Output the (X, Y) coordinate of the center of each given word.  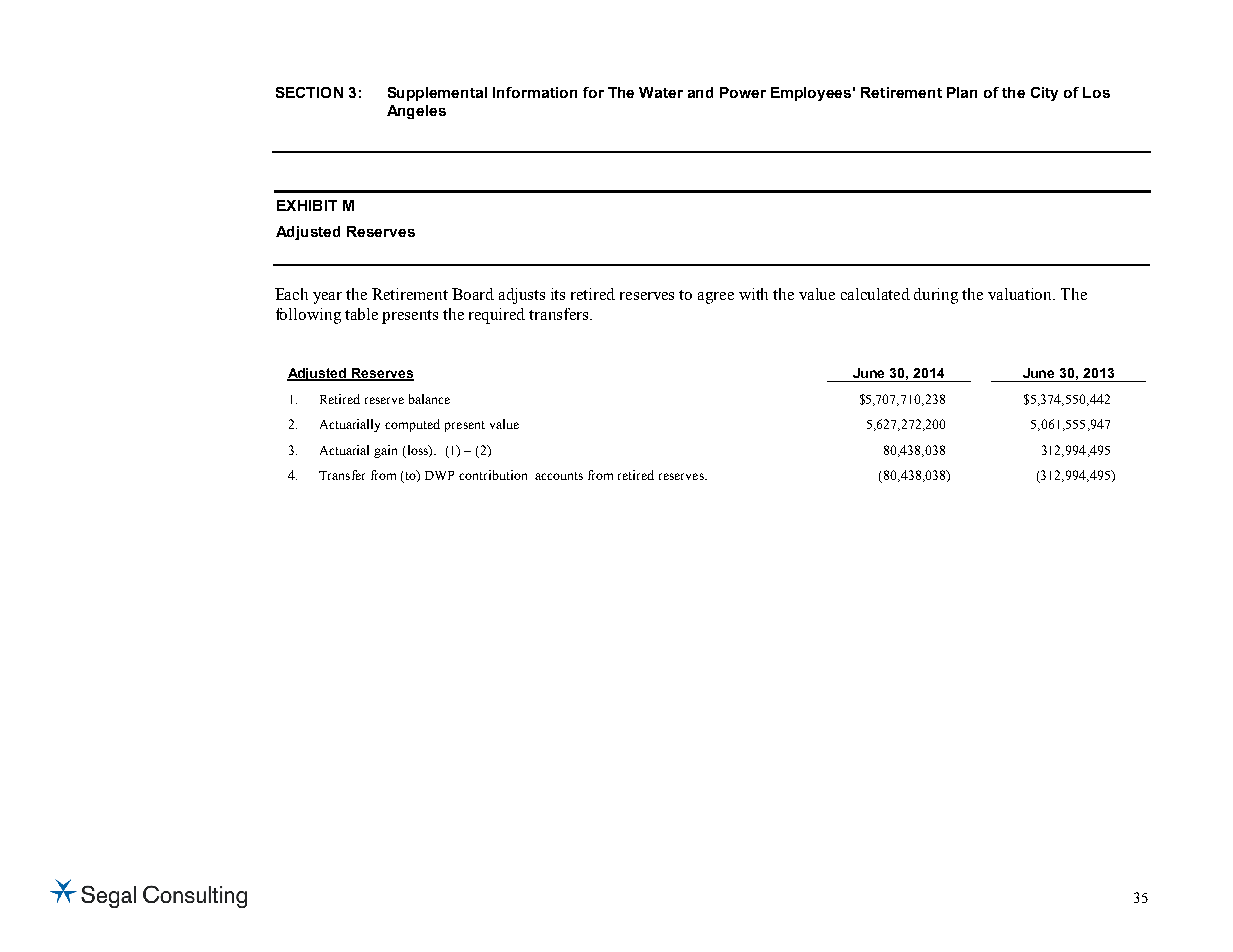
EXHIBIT (307, 205)
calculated (875, 294)
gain (385, 451)
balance (429, 399)
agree (716, 298)
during (936, 296)
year (327, 298)
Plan (962, 92)
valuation (1021, 294)
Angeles (416, 112)
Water (661, 92)
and (700, 92)
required (497, 316)
